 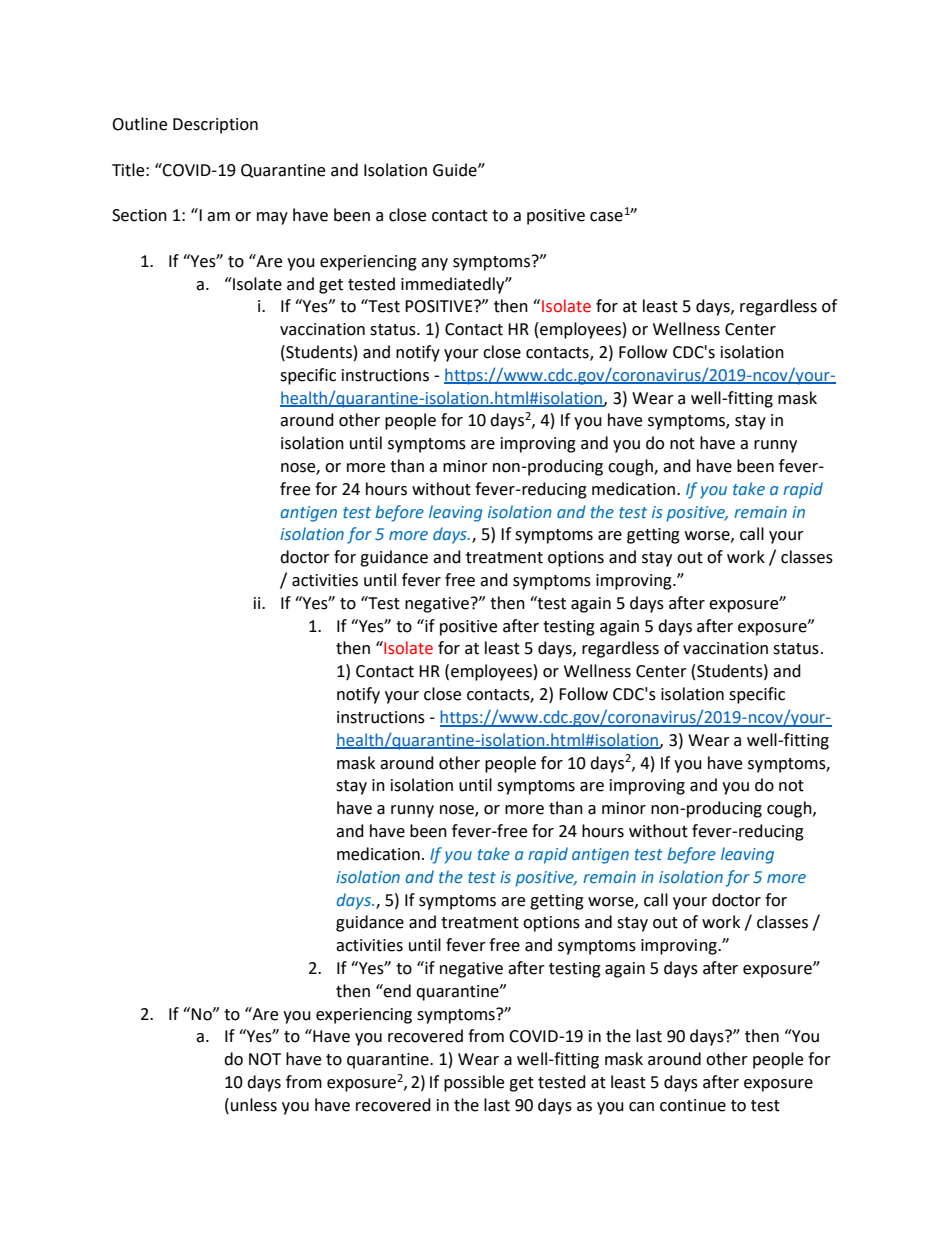 I want to click on end, so click(x=396, y=991).
